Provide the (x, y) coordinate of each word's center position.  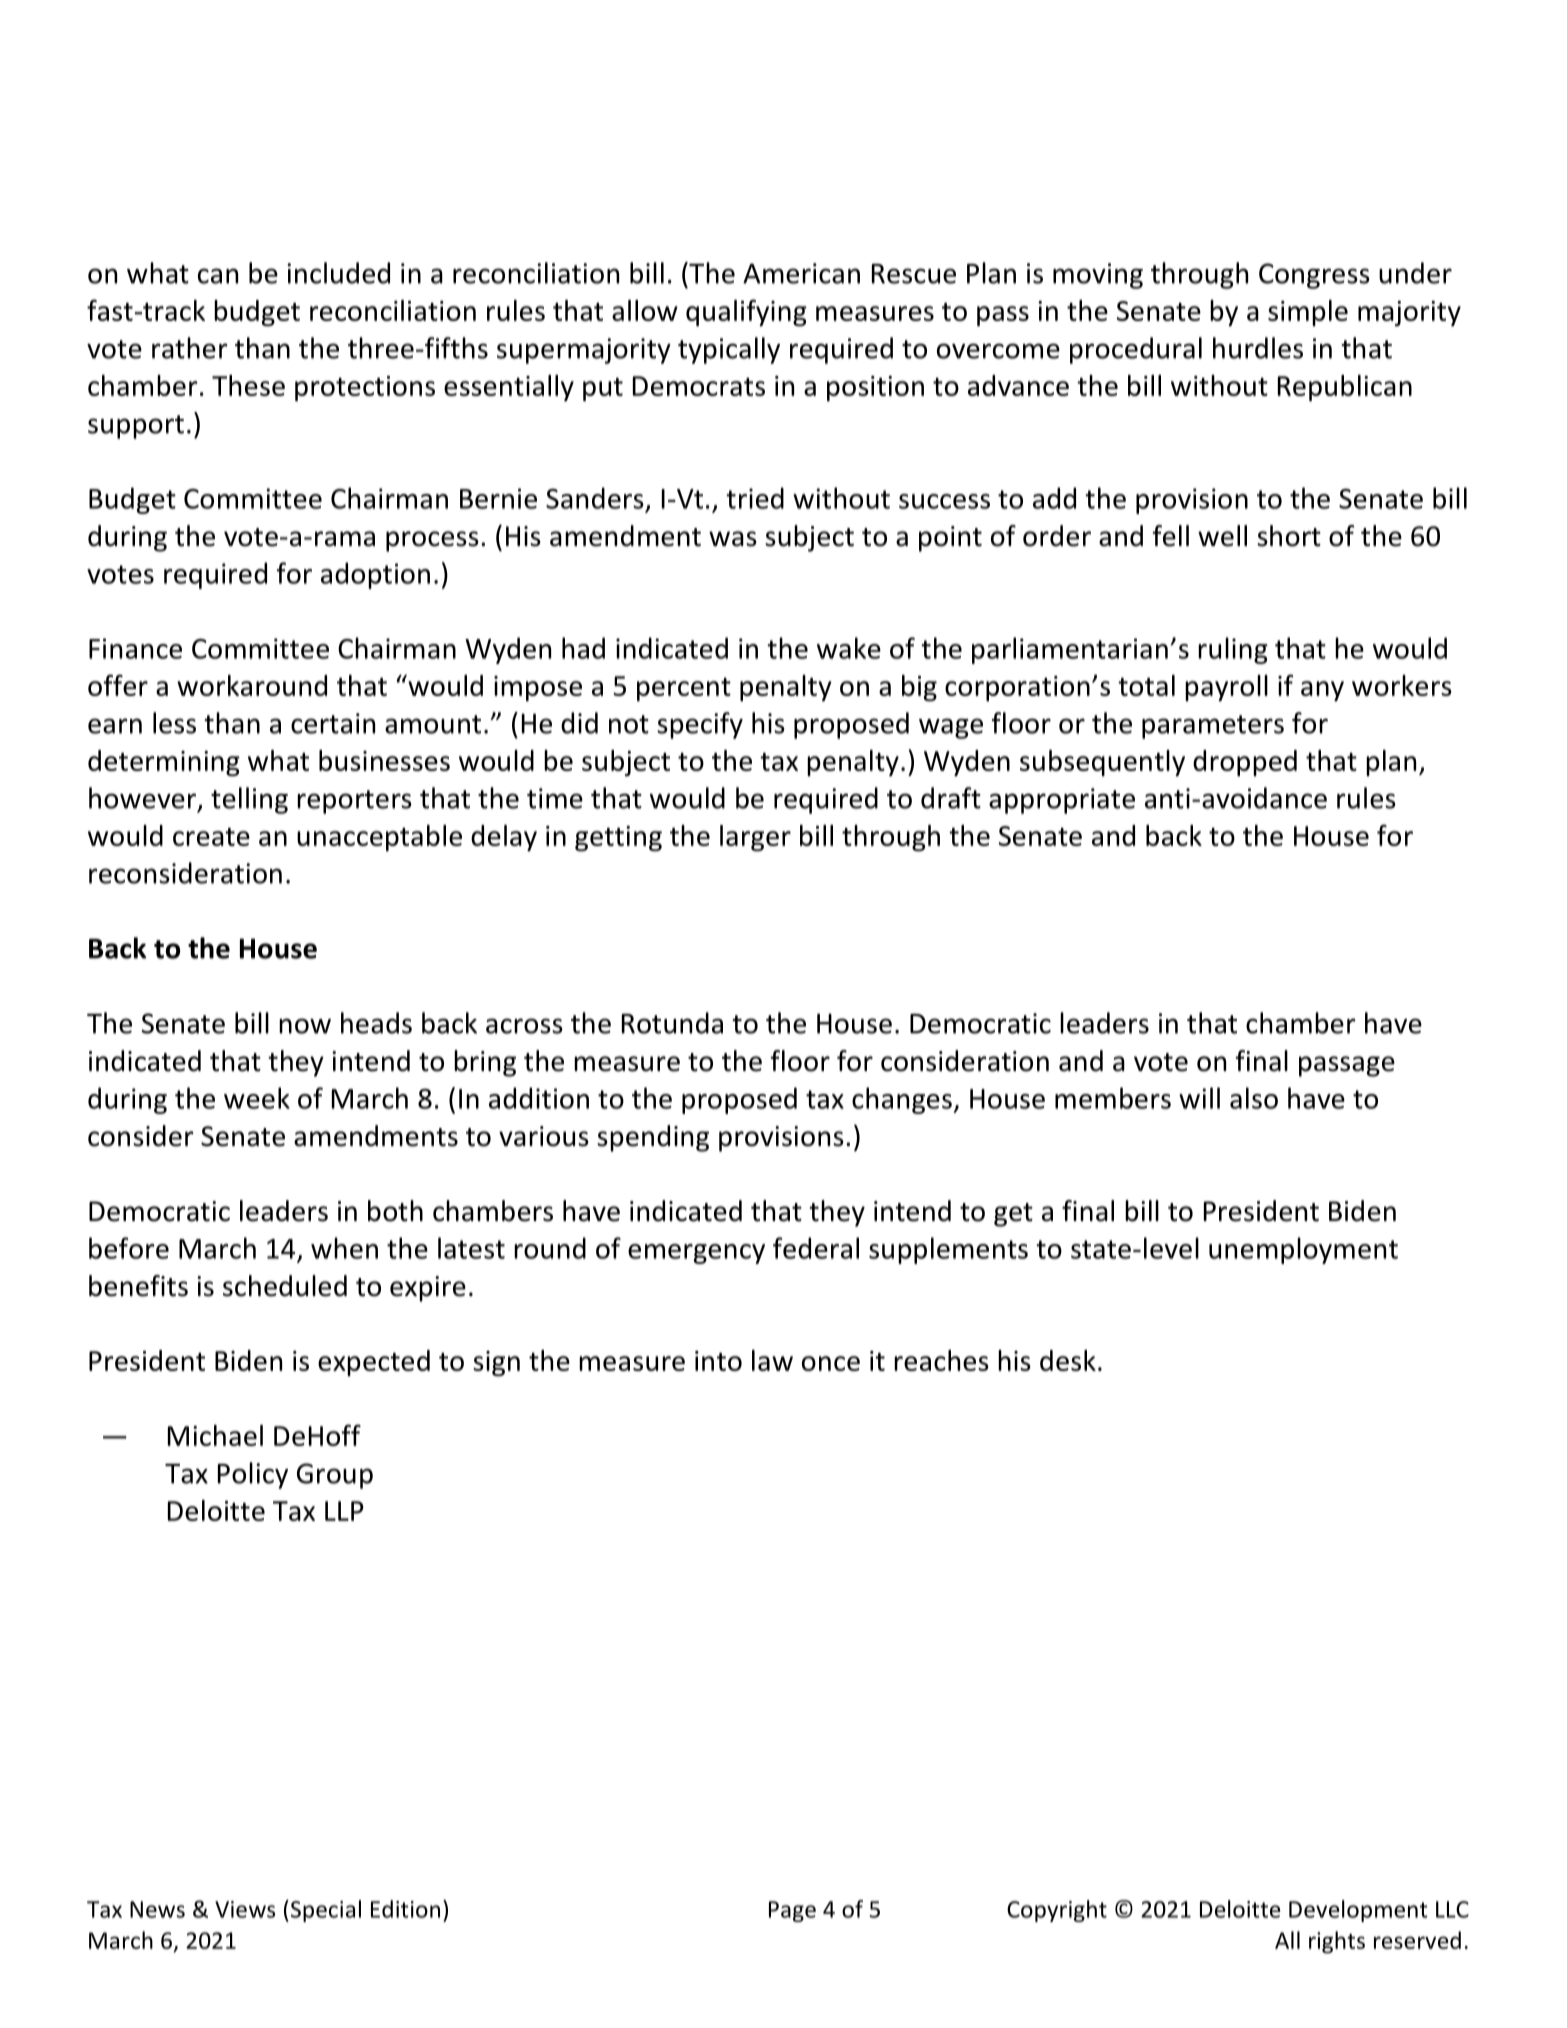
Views (245, 1909)
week (257, 1098)
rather (189, 348)
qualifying (746, 313)
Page (792, 1911)
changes (903, 1100)
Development (1358, 1911)
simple (1308, 313)
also (1254, 1098)
